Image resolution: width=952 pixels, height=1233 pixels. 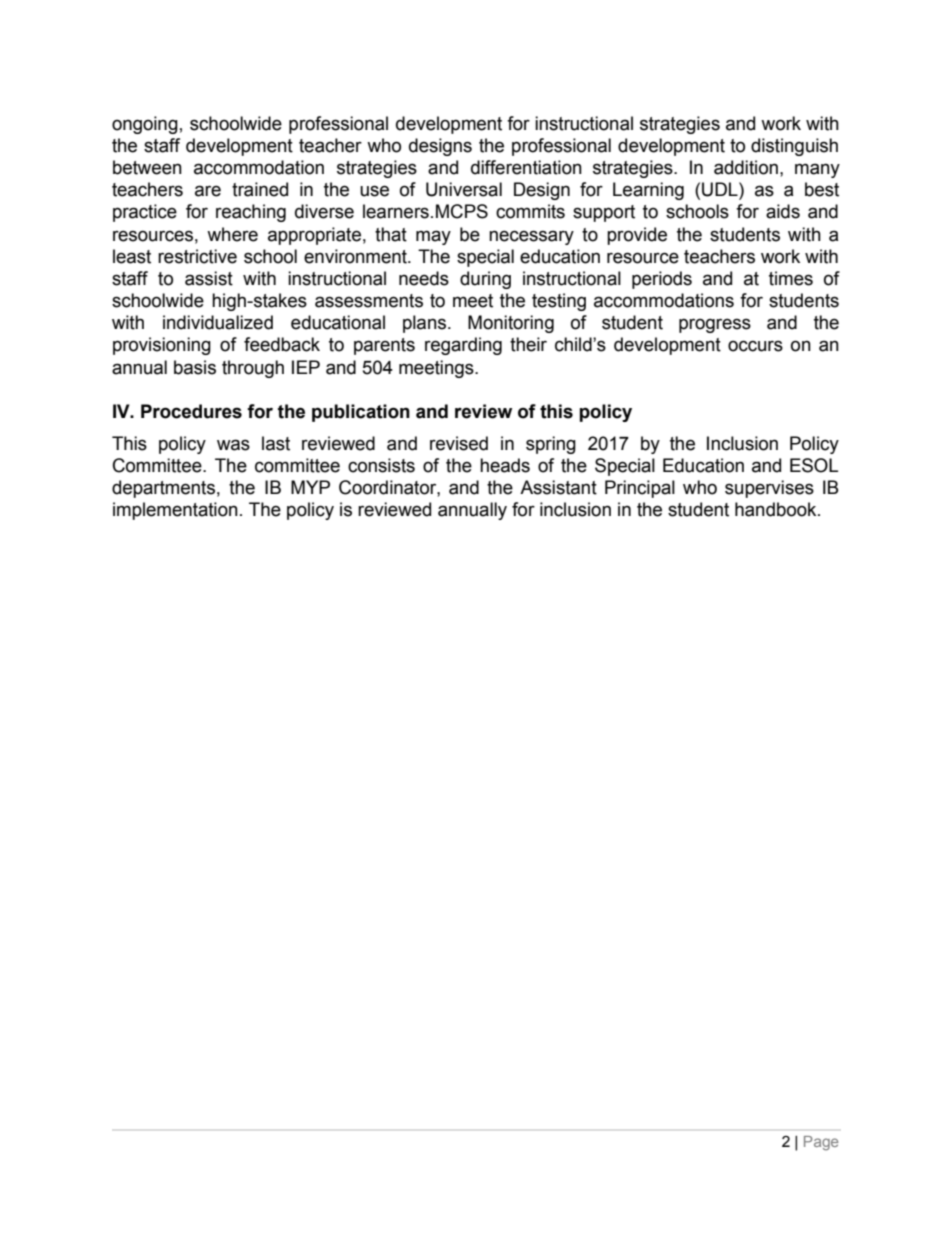 I want to click on occurs, so click(x=755, y=346).
